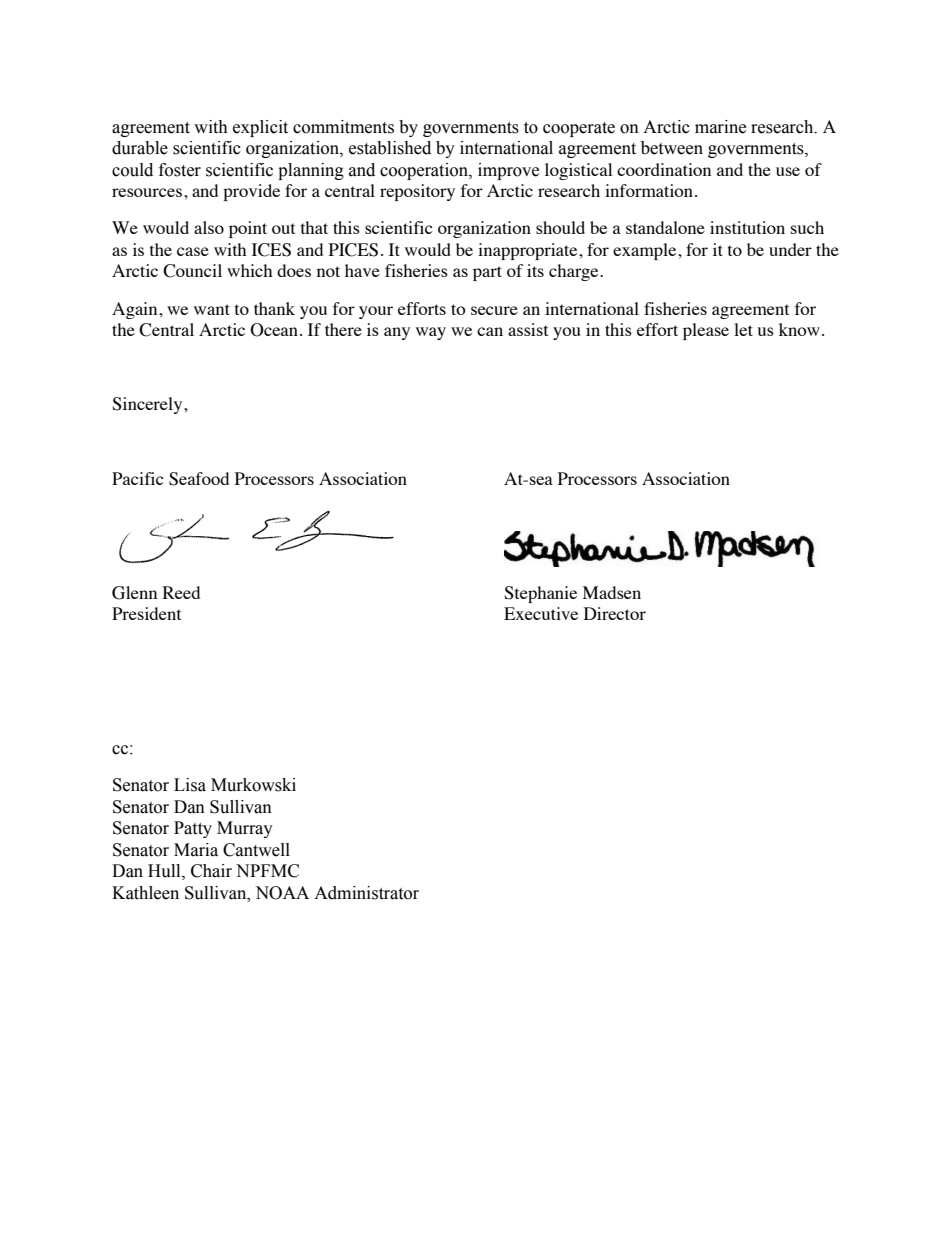 The image size is (952, 1233). What do you see at coordinates (282, 893) in the page?
I see `NOAA` at bounding box center [282, 893].
